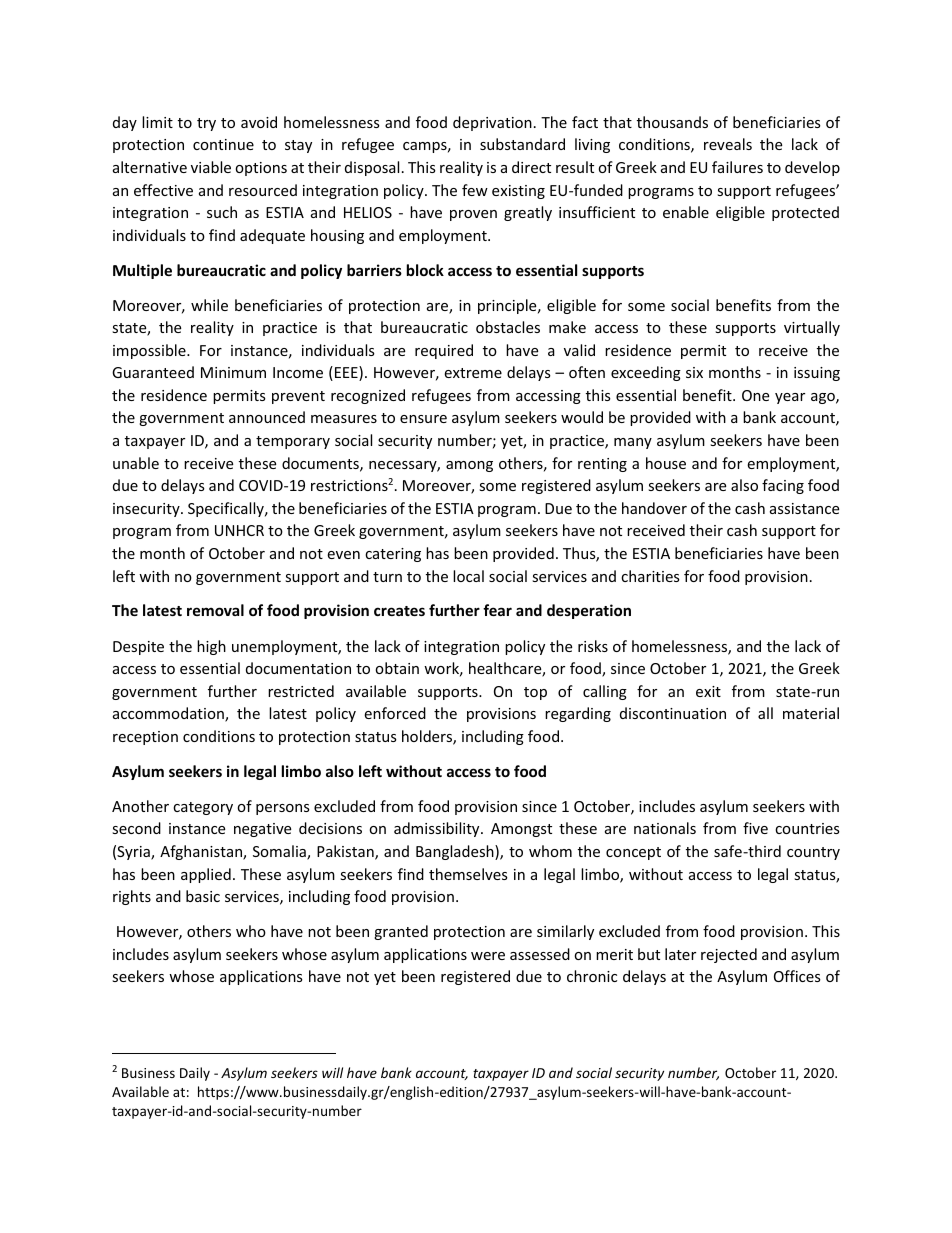  What do you see at coordinates (223, 144) in the page?
I see `continue` at bounding box center [223, 144].
